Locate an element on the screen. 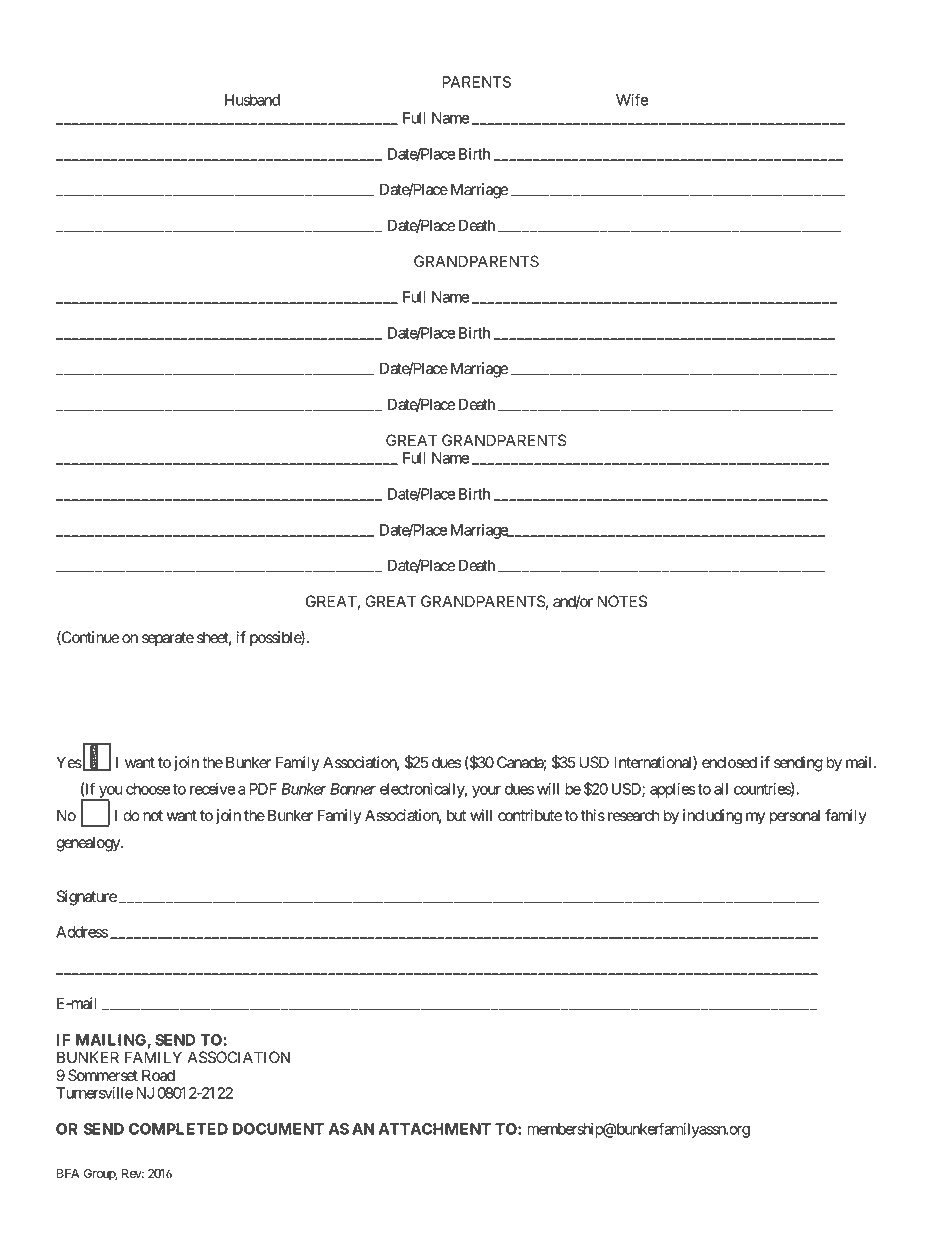  enclosed is located at coordinates (729, 762).
